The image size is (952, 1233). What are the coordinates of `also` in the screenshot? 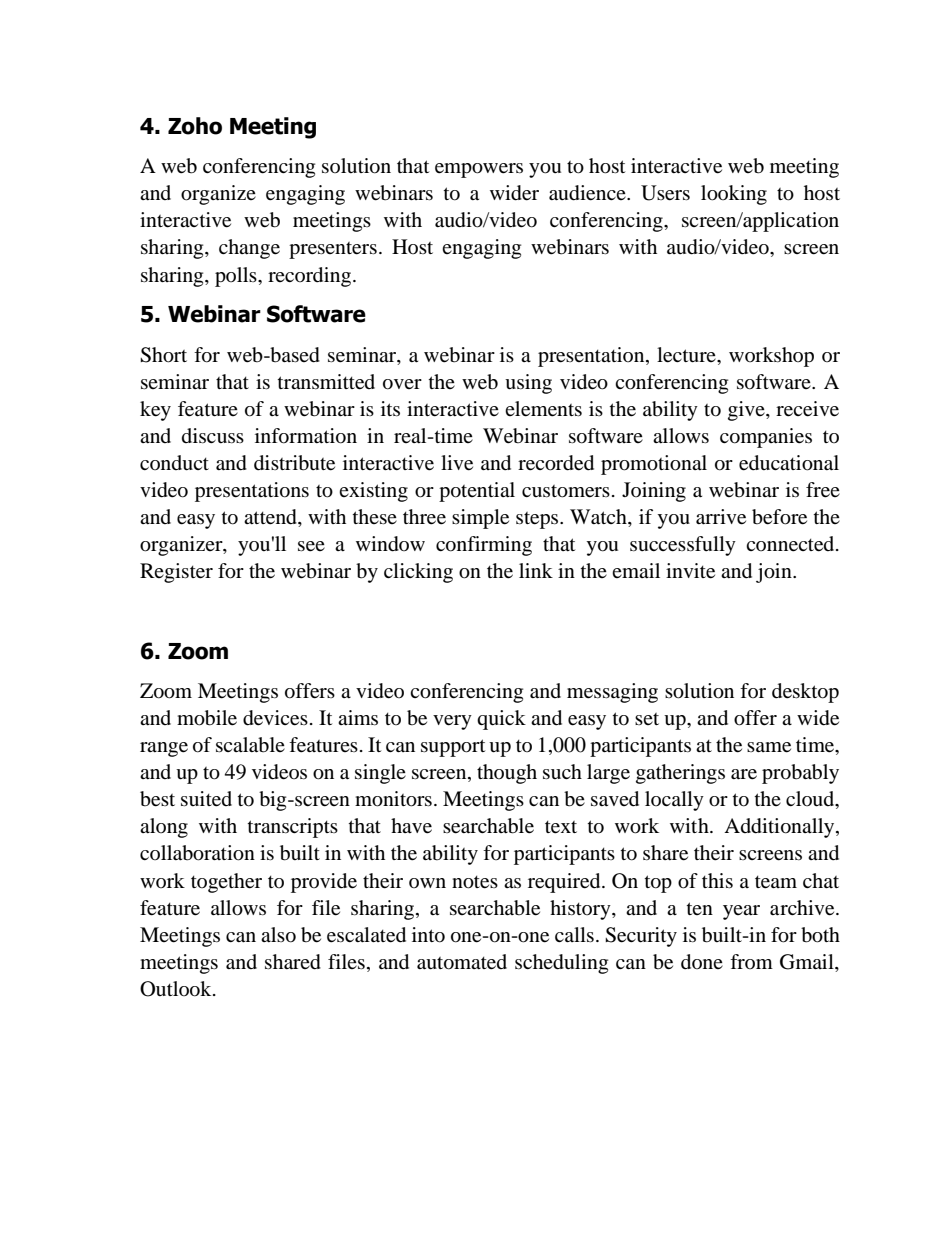 It's located at (278, 935).
